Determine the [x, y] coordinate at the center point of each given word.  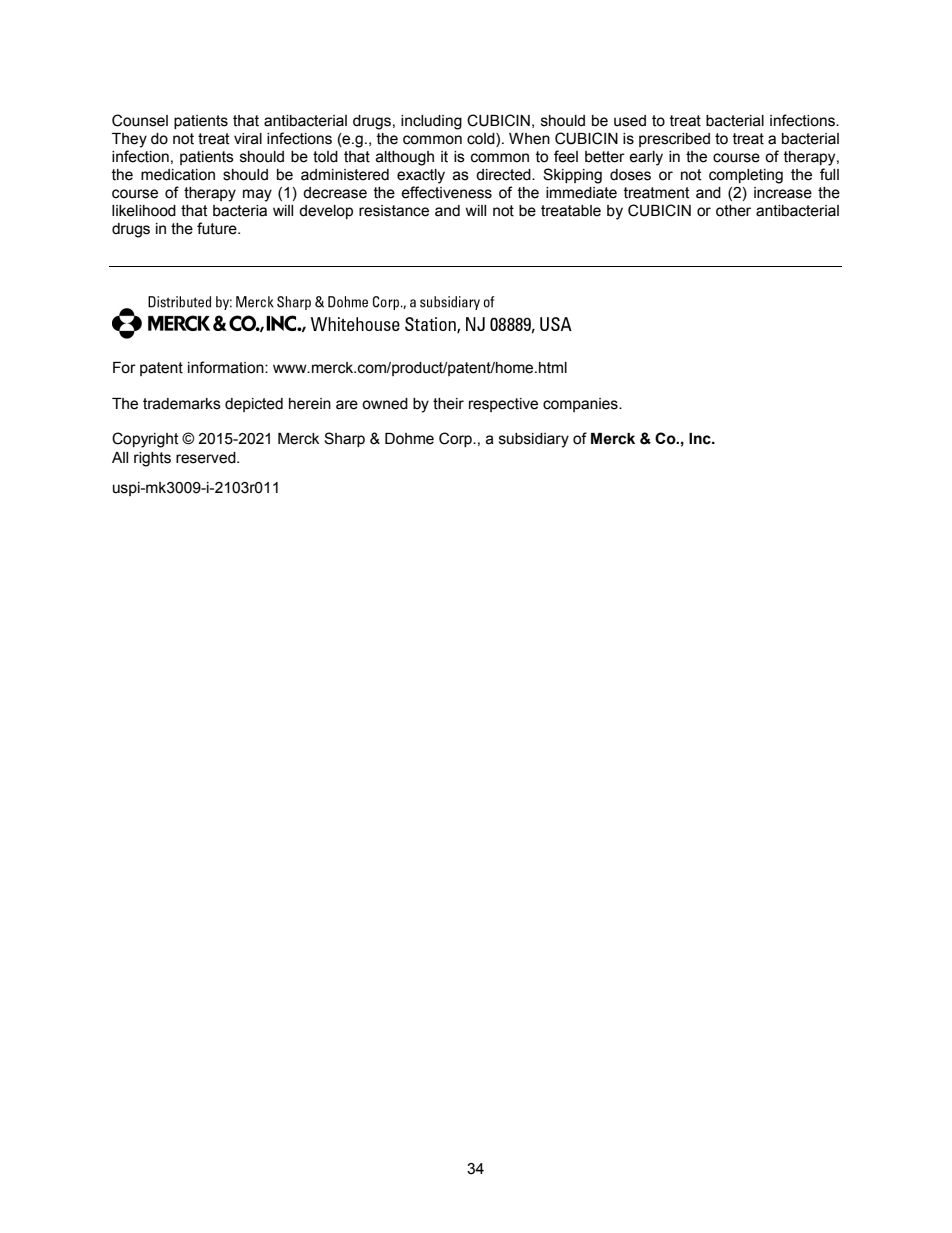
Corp [456, 439]
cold [482, 140]
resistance [394, 211]
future [218, 228]
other [733, 211]
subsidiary [534, 440]
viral [248, 139]
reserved [207, 458]
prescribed [674, 140]
